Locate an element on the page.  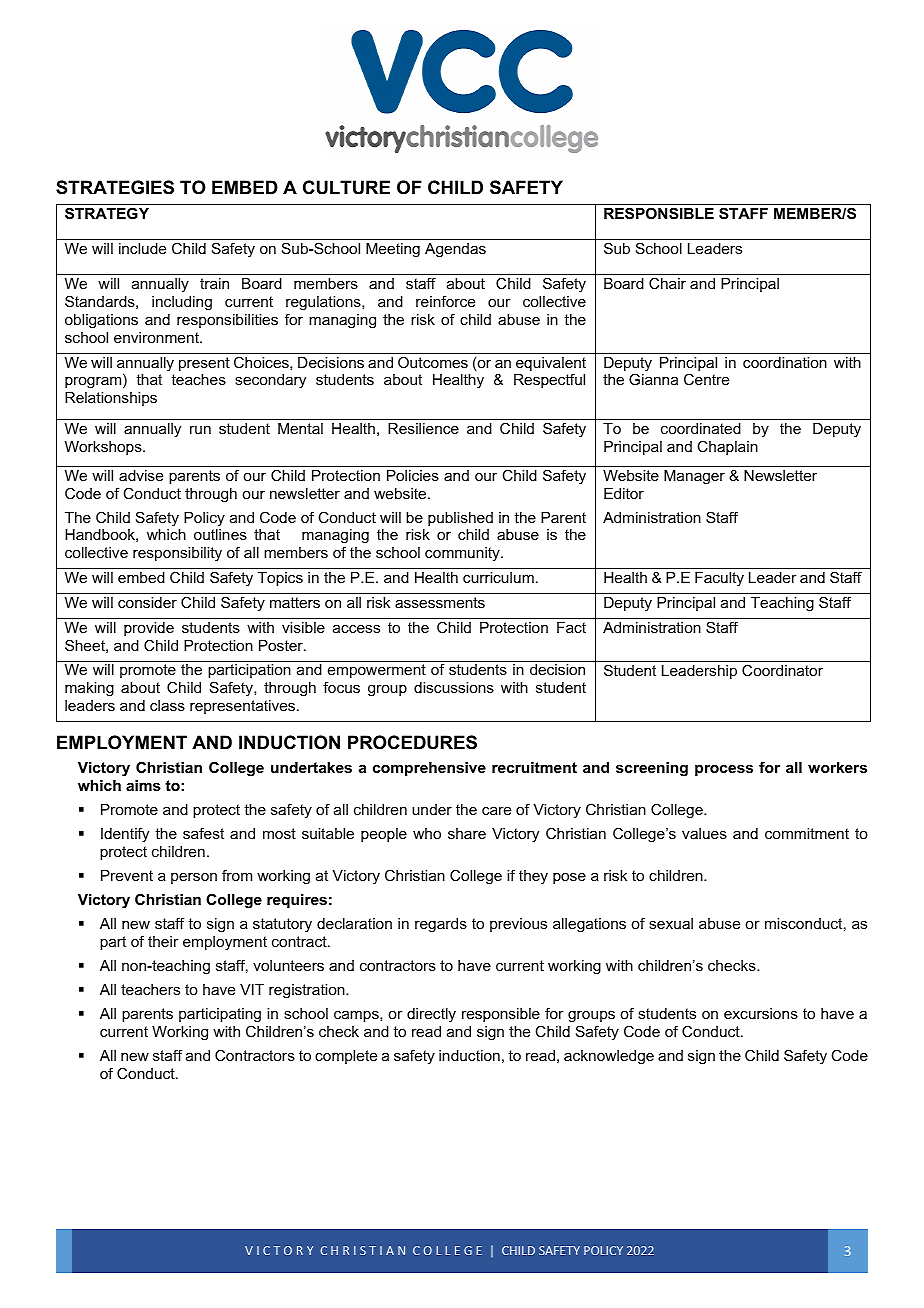
Chair is located at coordinates (667, 283).
